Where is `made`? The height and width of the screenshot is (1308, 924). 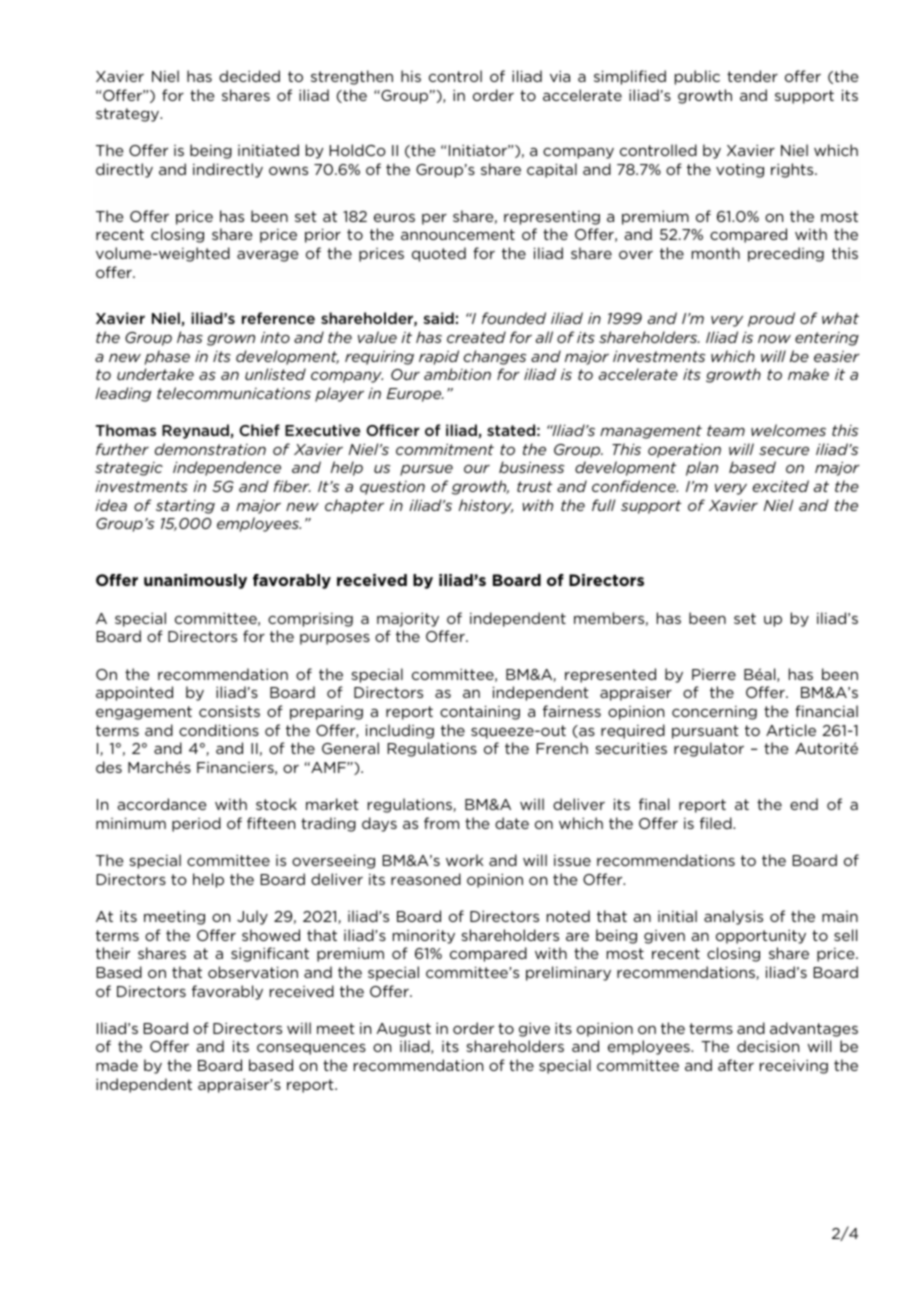 made is located at coordinates (117, 1065).
